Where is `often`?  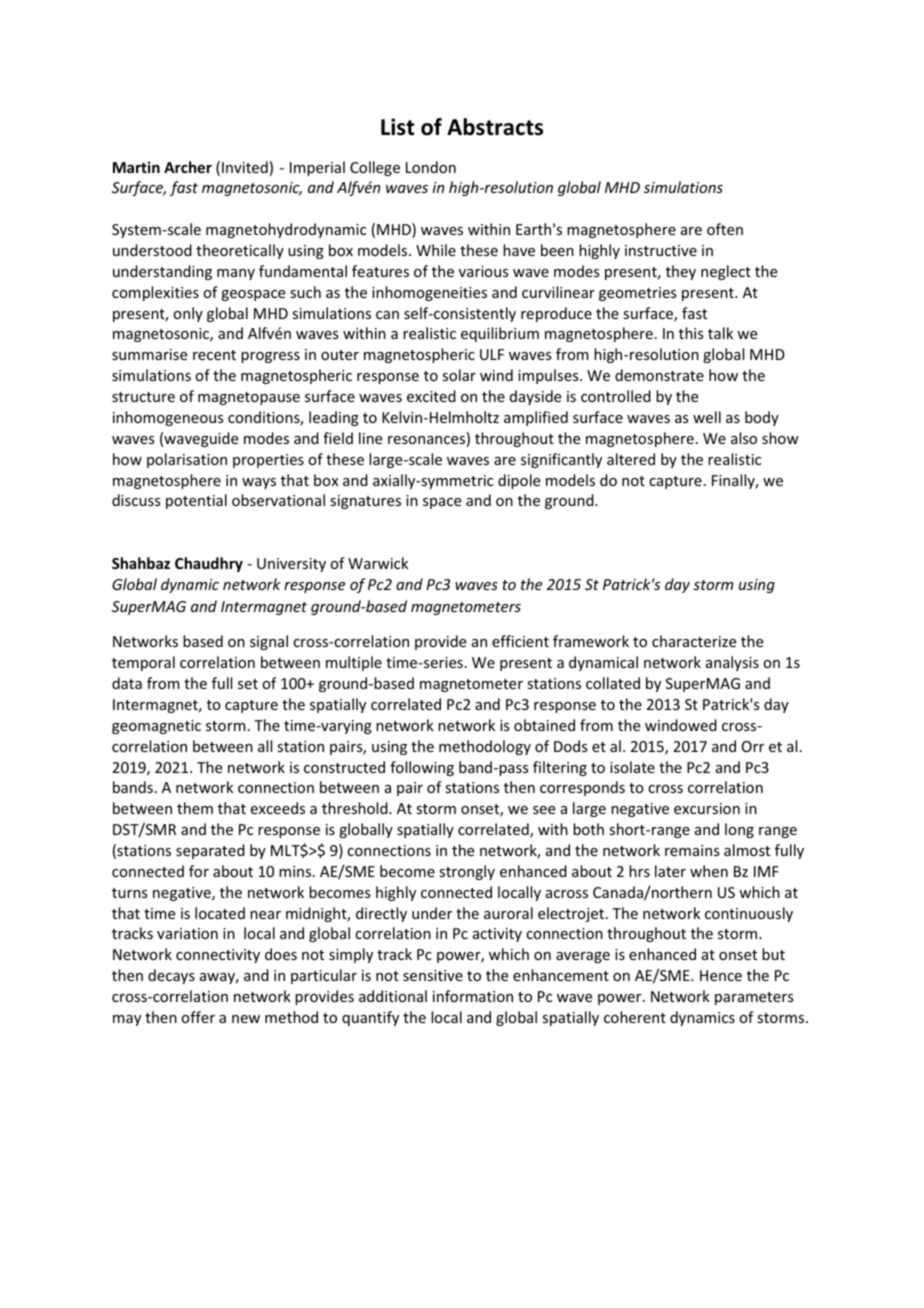
often is located at coordinates (725, 229).
